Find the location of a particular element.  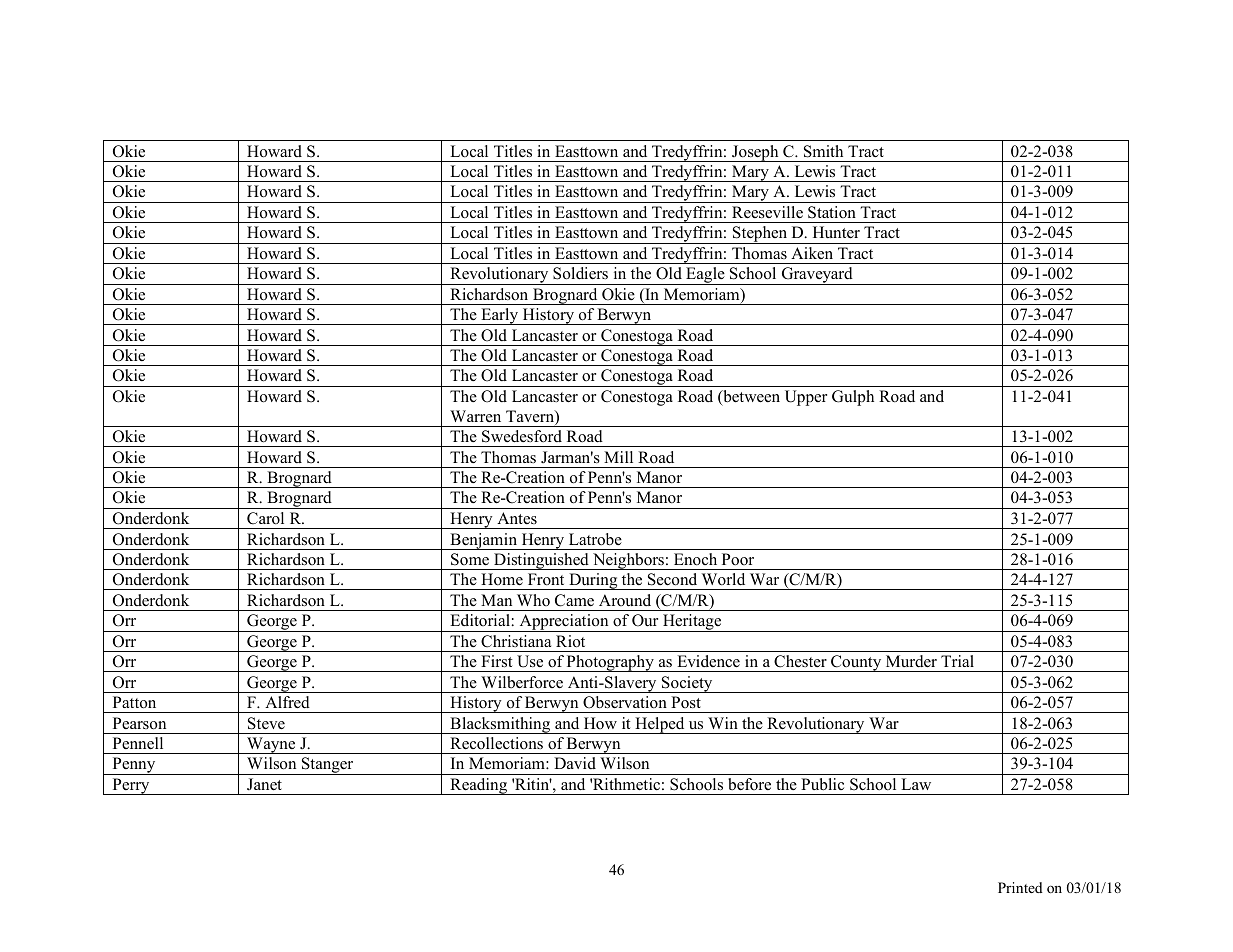

Upper is located at coordinates (806, 398).
